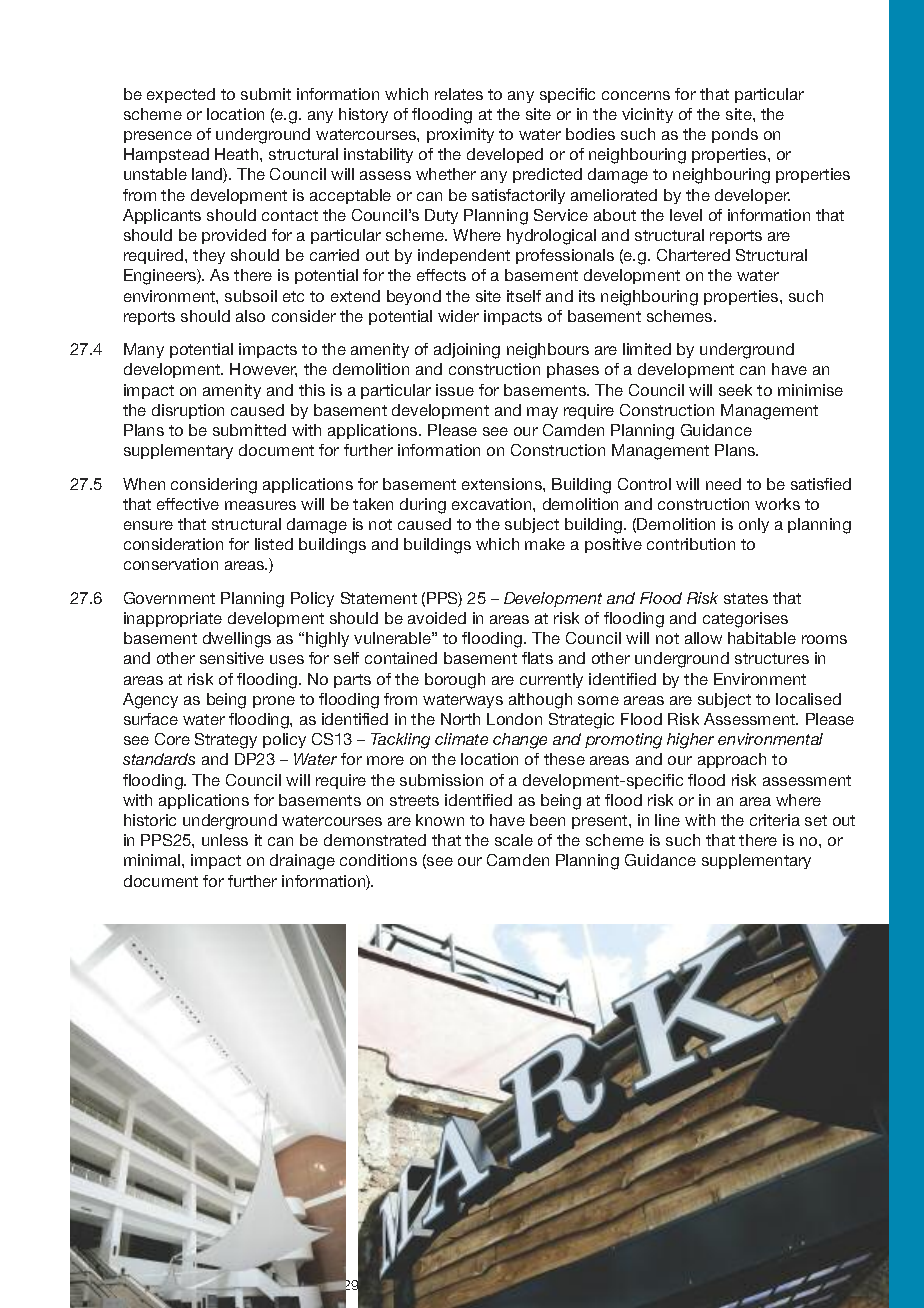 Image resolution: width=924 pixels, height=1308 pixels. Describe the element at coordinates (514, 840) in the screenshot. I see `scale` at that location.
